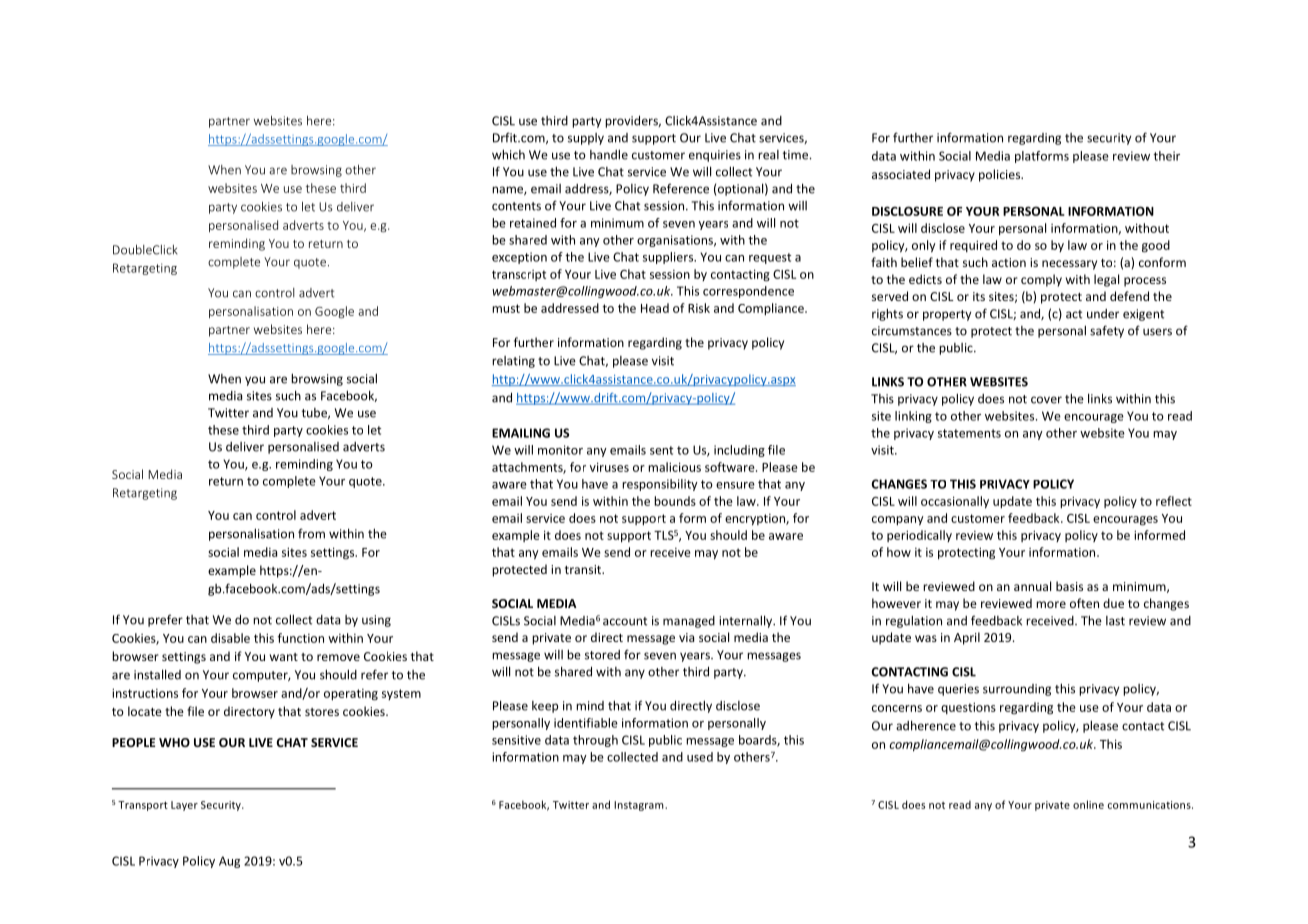 This screenshot has height=924, width=1308. What do you see at coordinates (508, 154) in the screenshot?
I see `which` at bounding box center [508, 154].
